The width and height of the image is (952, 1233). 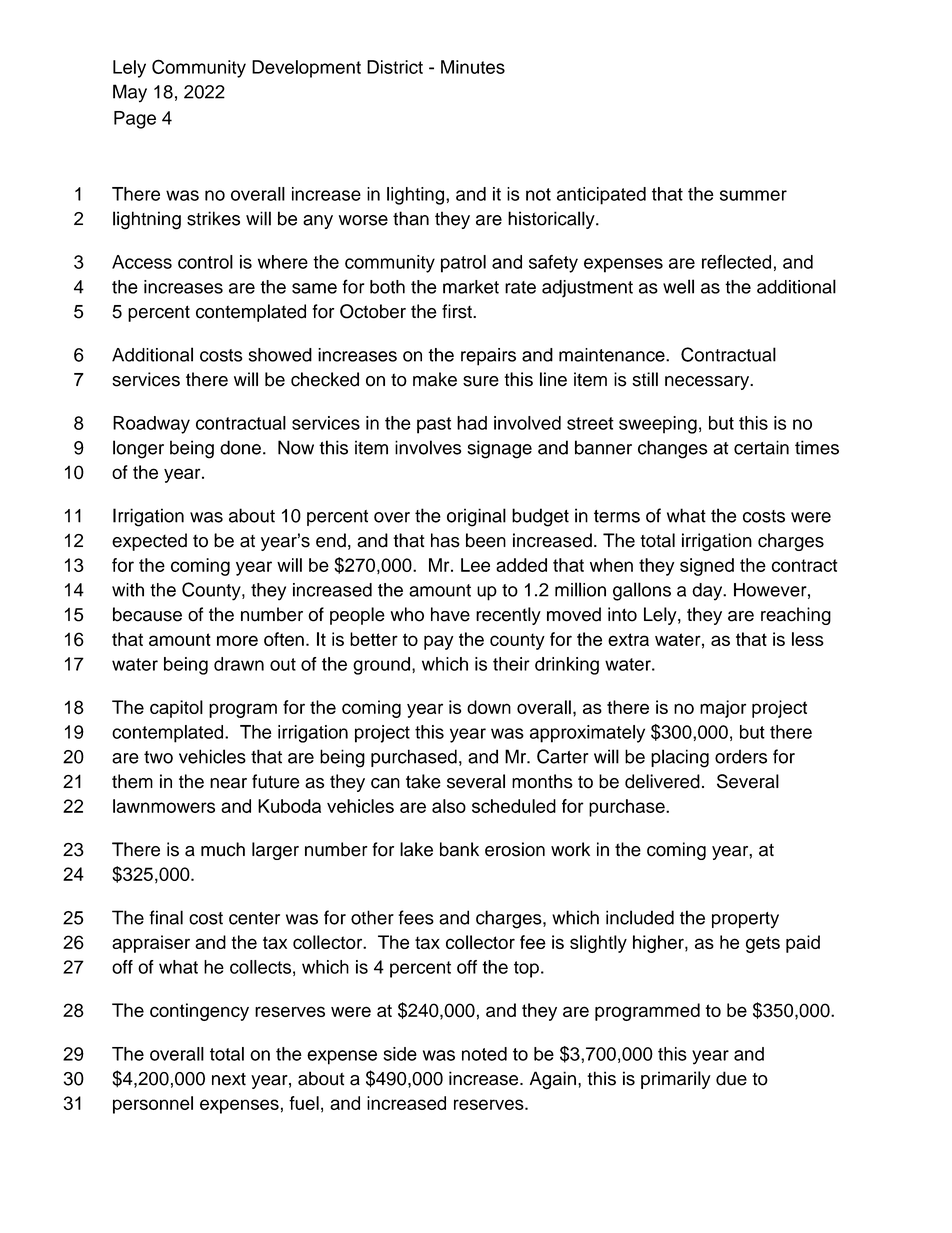 What do you see at coordinates (731, 1078) in the image?
I see `due` at bounding box center [731, 1078].
